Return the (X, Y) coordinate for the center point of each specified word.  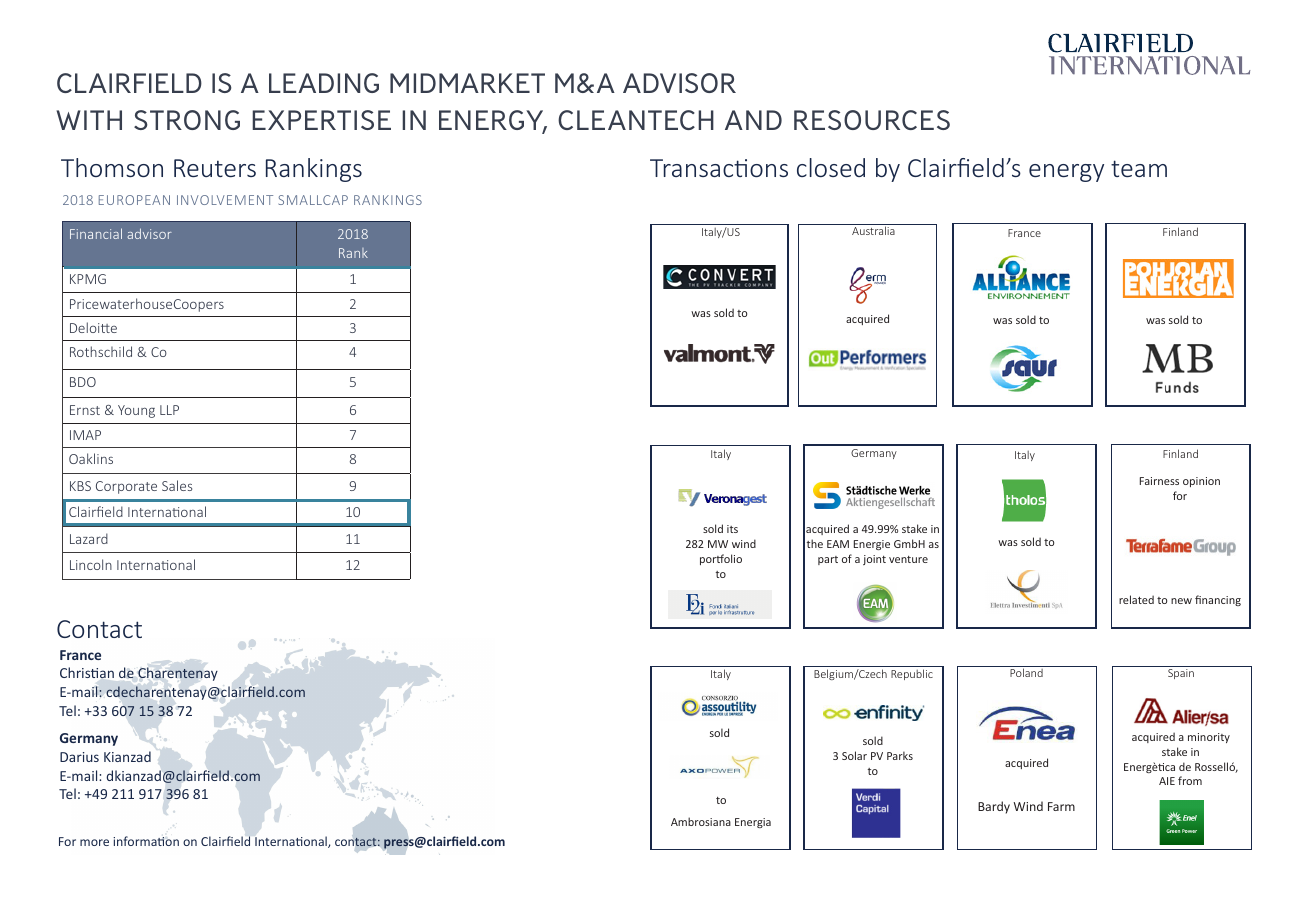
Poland (1026, 672)
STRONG (187, 120)
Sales (177, 485)
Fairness (1159, 481)
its (732, 529)
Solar (854, 755)
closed (831, 167)
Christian (87, 672)
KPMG (88, 279)
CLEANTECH (636, 120)
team (1139, 168)
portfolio (721, 559)
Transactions (719, 168)
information (146, 841)
